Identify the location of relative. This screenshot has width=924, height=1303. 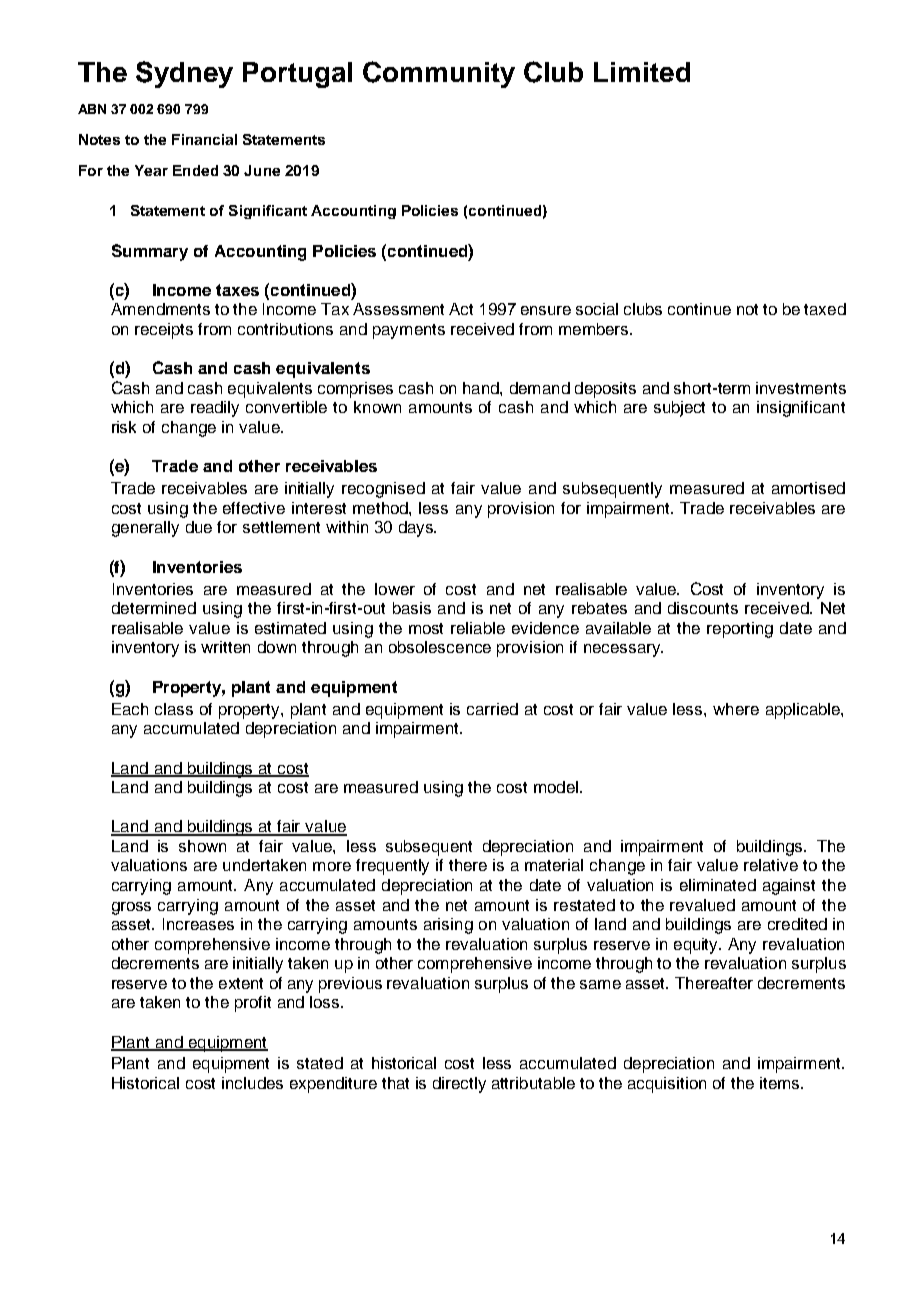
(771, 865).
